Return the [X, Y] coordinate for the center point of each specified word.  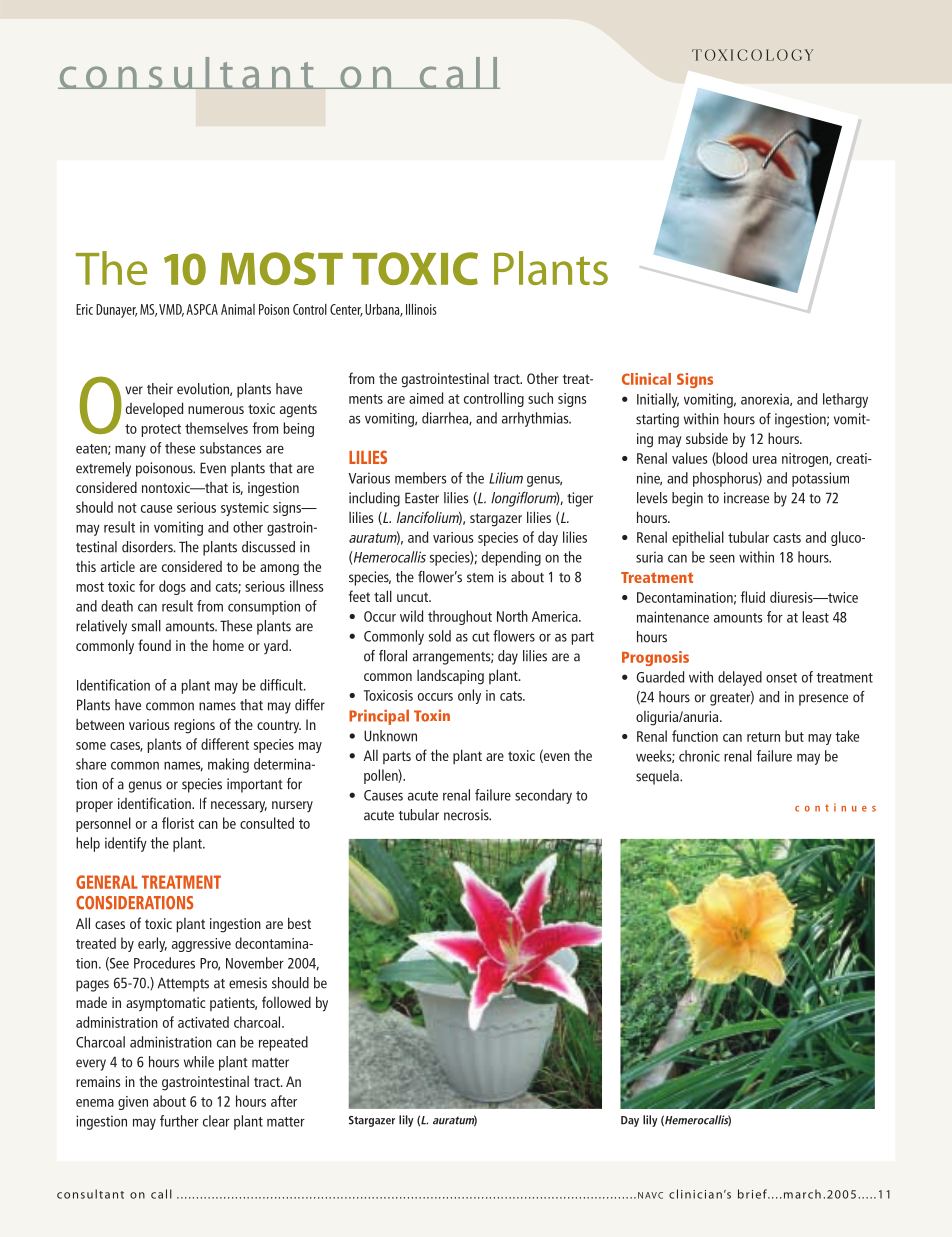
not [127, 508]
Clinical [646, 379]
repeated [283, 1043]
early [152, 944]
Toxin [432, 716]
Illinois [421, 309]
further [179, 1121]
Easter [422, 498]
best [299, 923]
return [763, 737]
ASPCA [202, 309]
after [284, 1101]
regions [194, 726]
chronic [699, 756]
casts [787, 538]
